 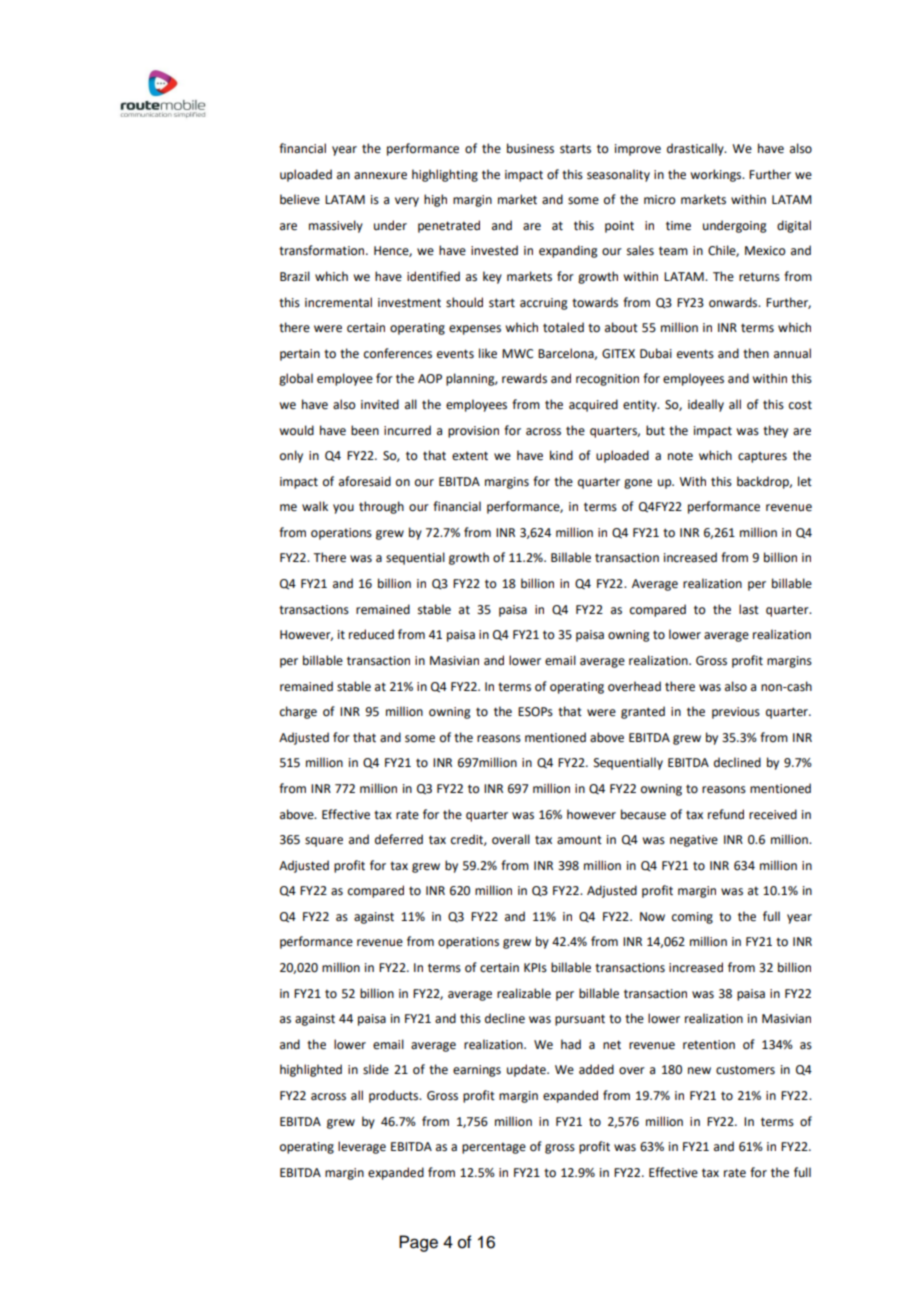 What do you see at coordinates (324, 842) in the image?
I see `square` at bounding box center [324, 842].
